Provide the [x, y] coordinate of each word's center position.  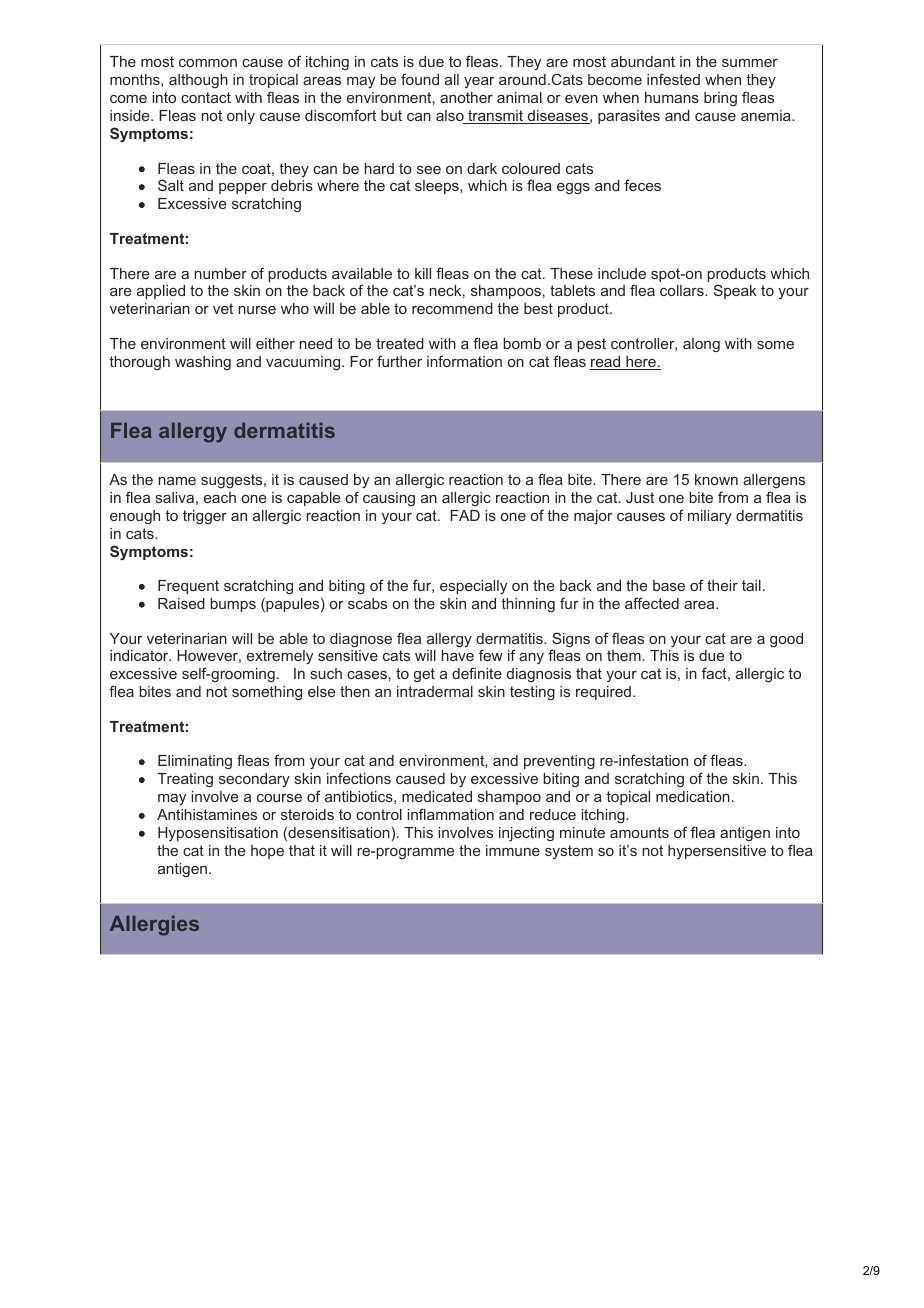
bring [720, 99]
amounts [639, 832]
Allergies [154, 926]
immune [513, 850]
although [198, 81]
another [466, 97]
